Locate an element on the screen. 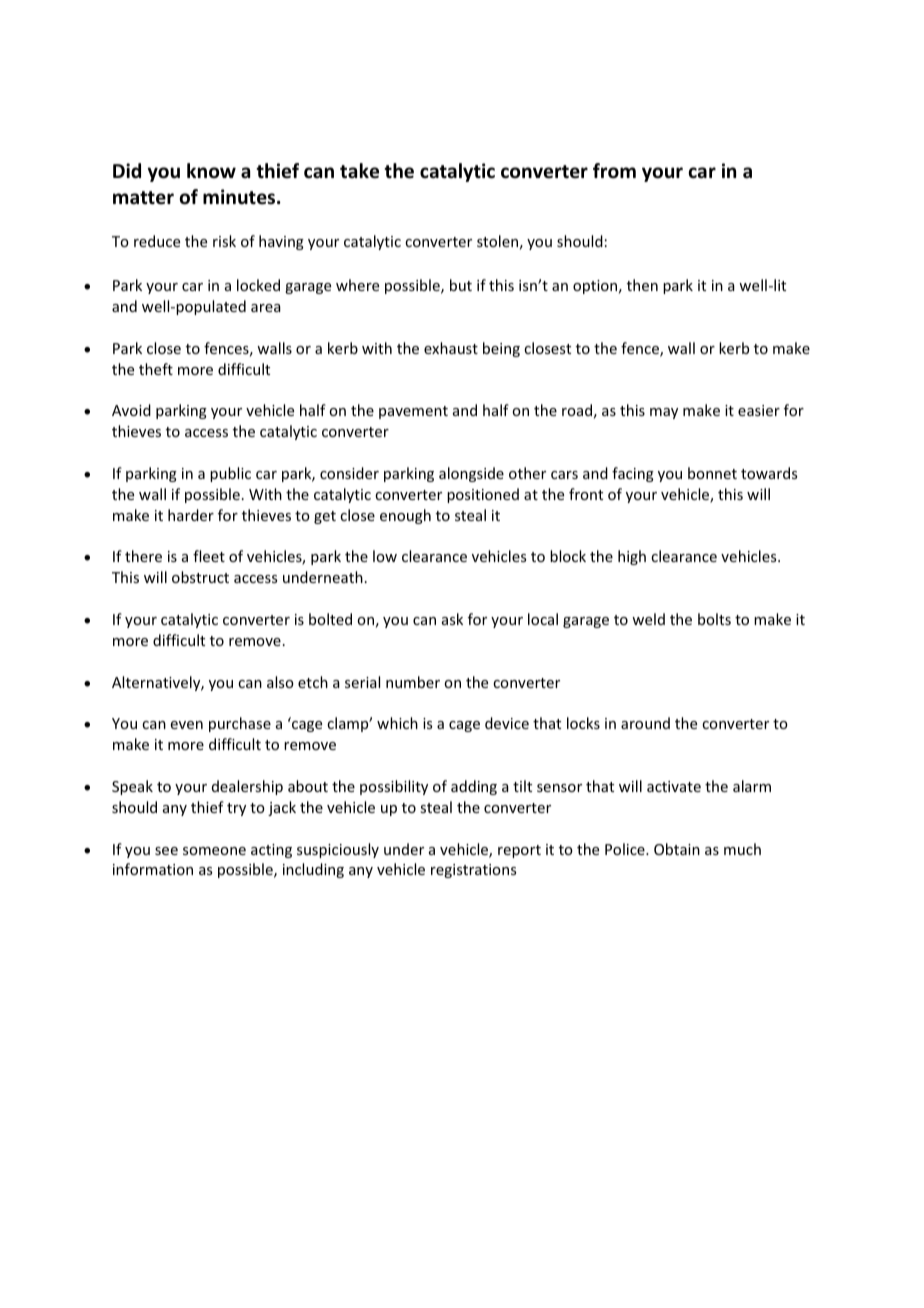 Image resolution: width=924 pixels, height=1308 pixels. know is located at coordinates (211, 171).
